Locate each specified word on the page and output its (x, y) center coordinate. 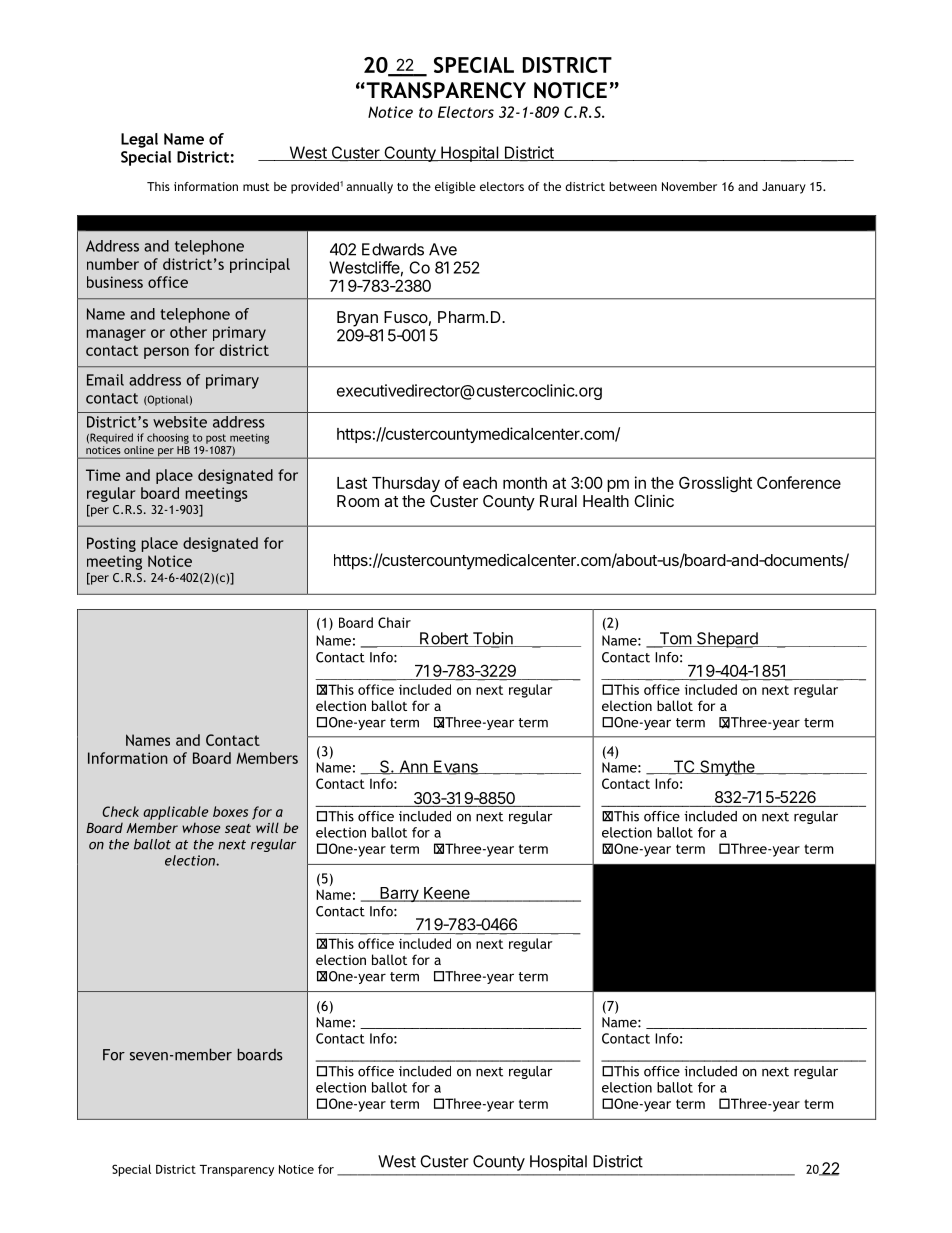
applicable (175, 813)
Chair (394, 622)
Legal (139, 140)
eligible (455, 188)
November (689, 186)
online (139, 450)
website (180, 422)
